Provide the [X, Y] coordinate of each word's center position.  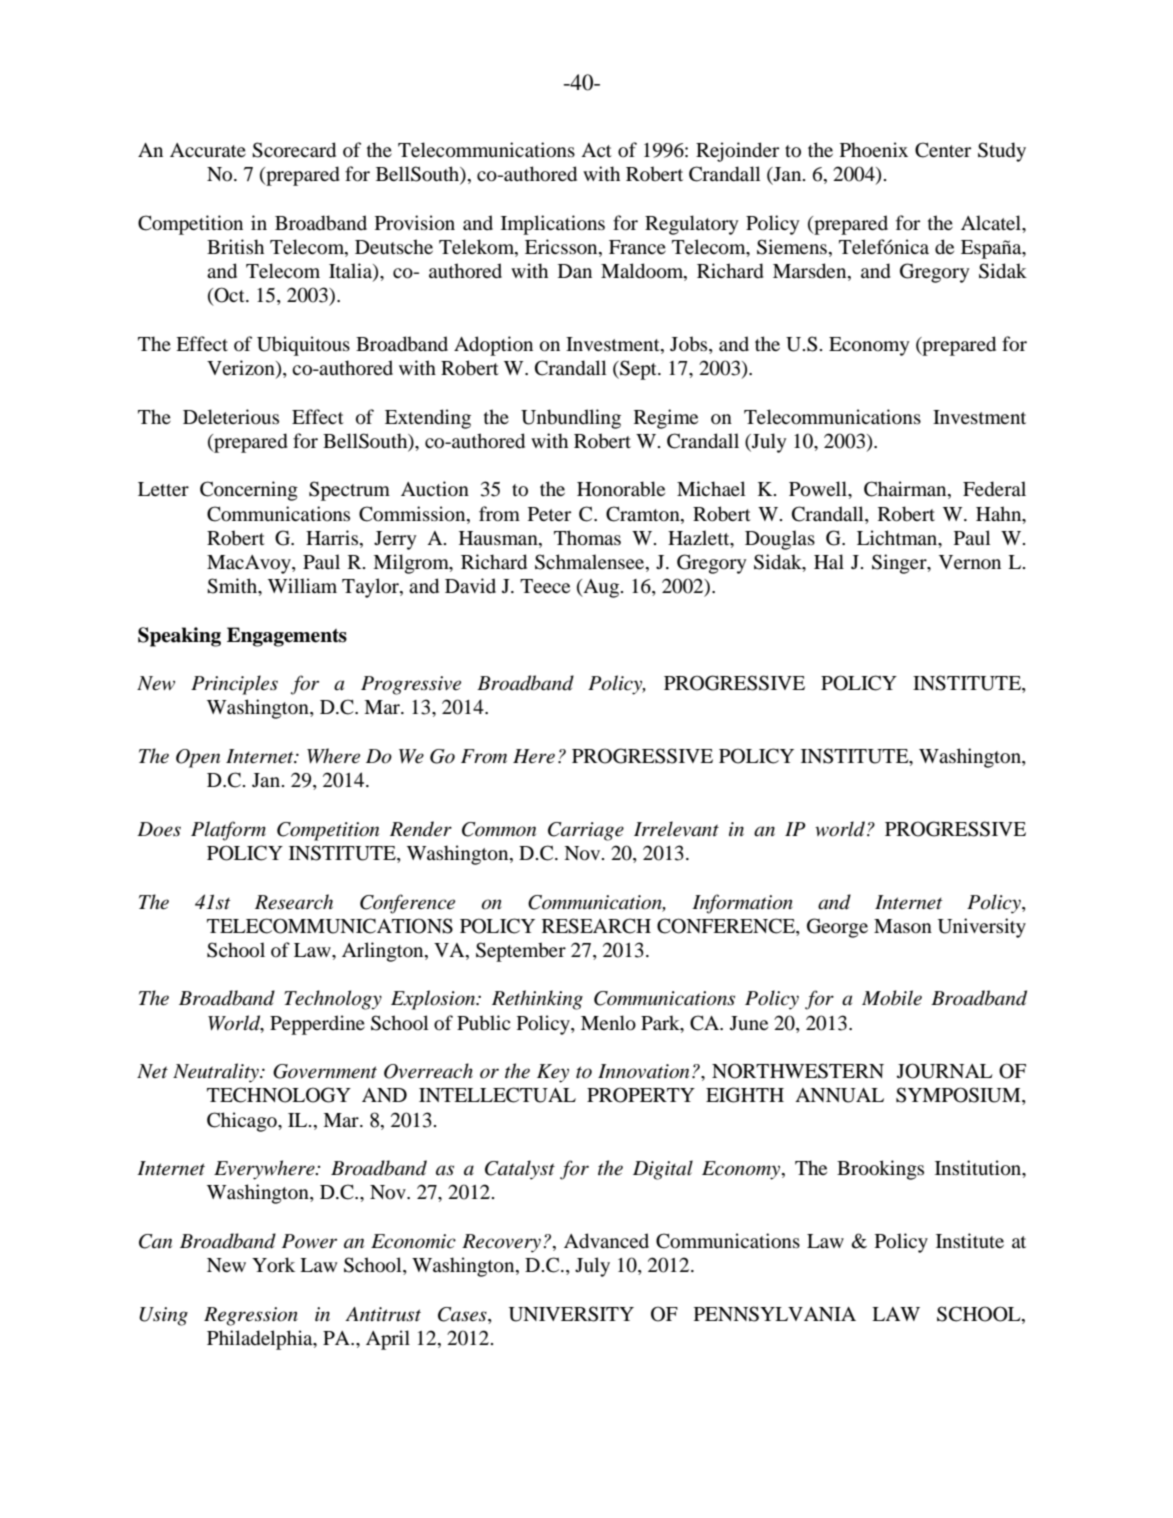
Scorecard [294, 150]
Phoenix [874, 150]
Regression [251, 1316]
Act [596, 150]
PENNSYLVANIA [775, 1314]
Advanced [606, 1241]
